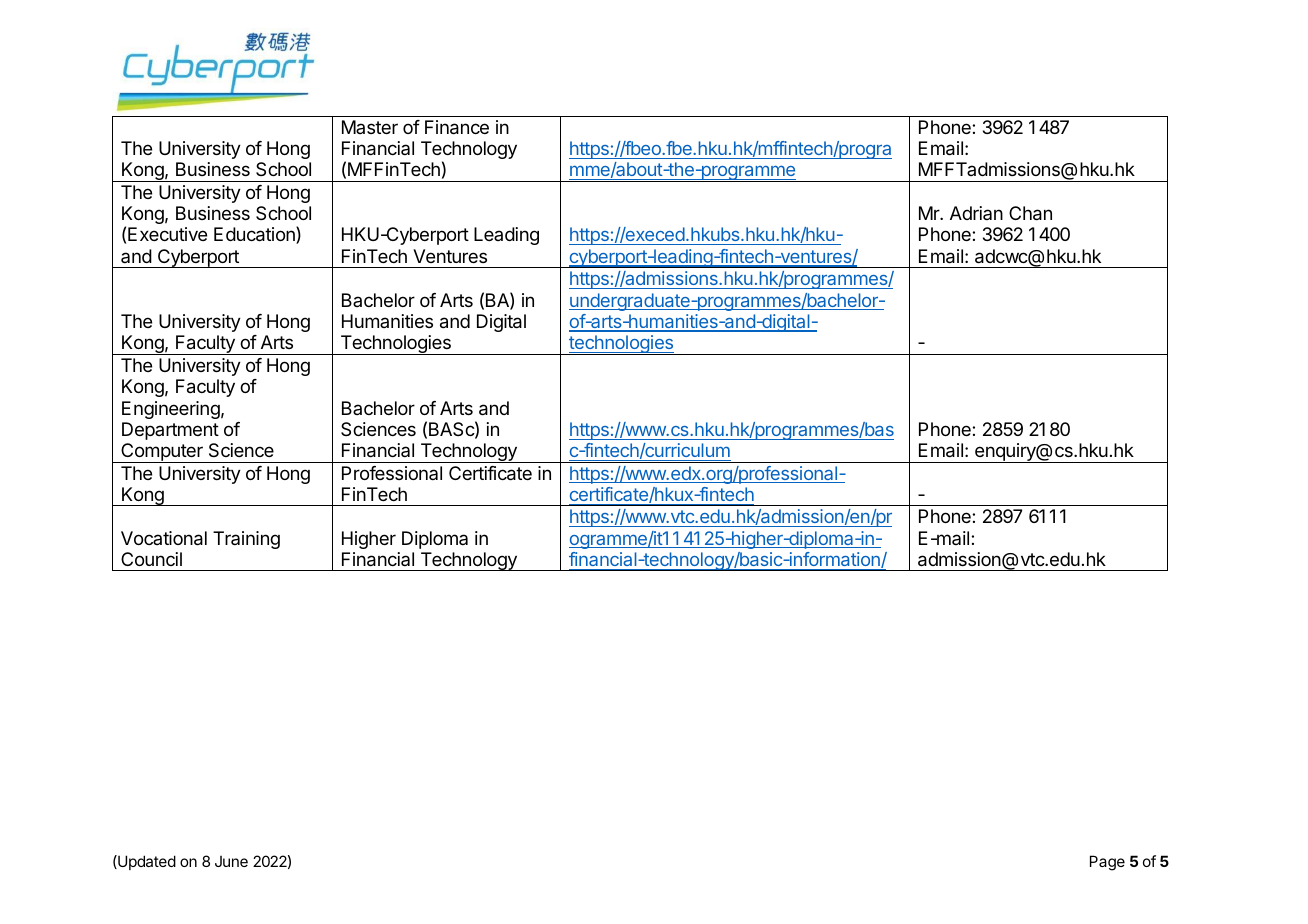 The height and width of the screenshot is (924, 1308). I want to click on Page, so click(1107, 863).
